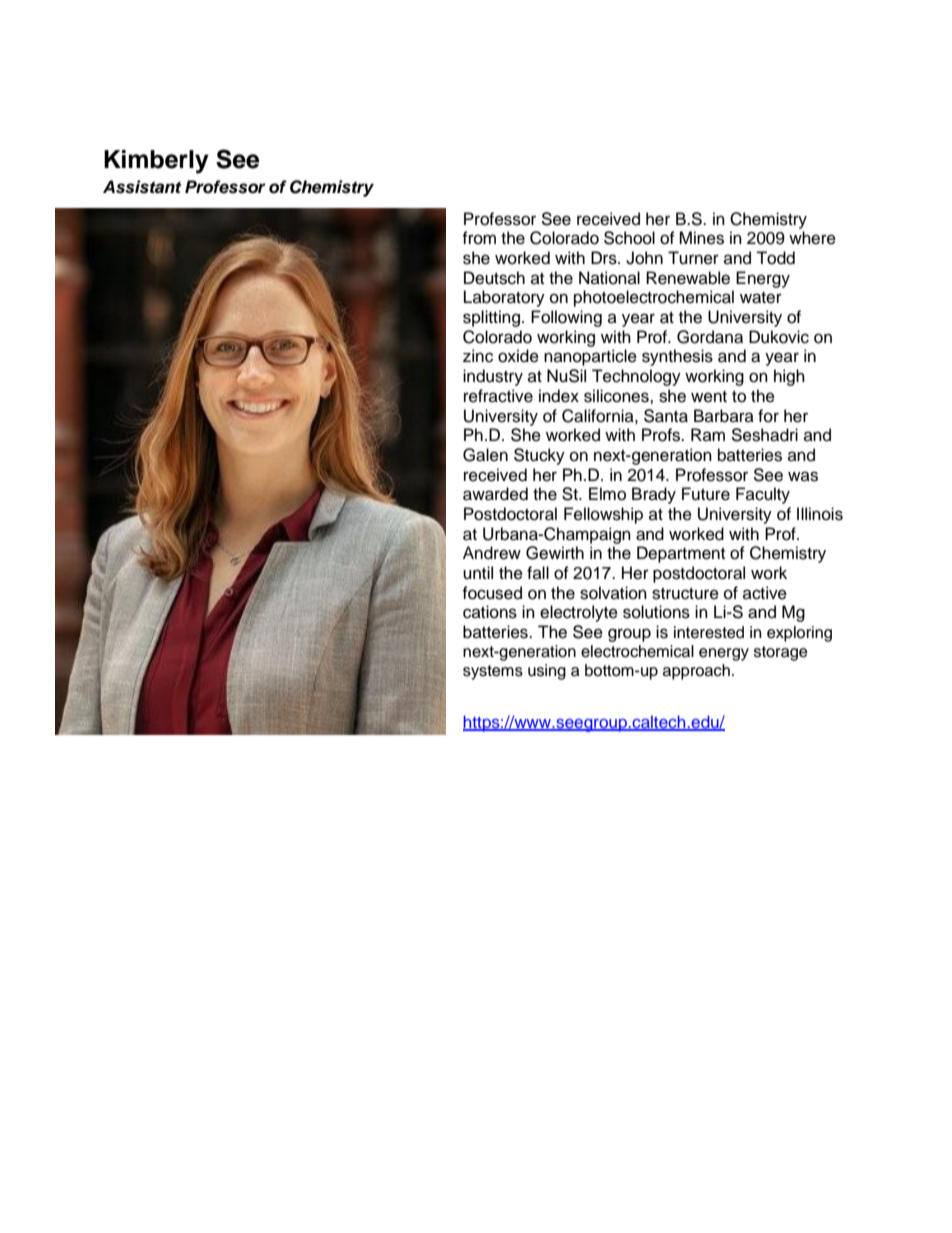 The width and height of the screenshot is (952, 1233). Describe the element at coordinates (479, 238) in the screenshot. I see `from` at that location.
